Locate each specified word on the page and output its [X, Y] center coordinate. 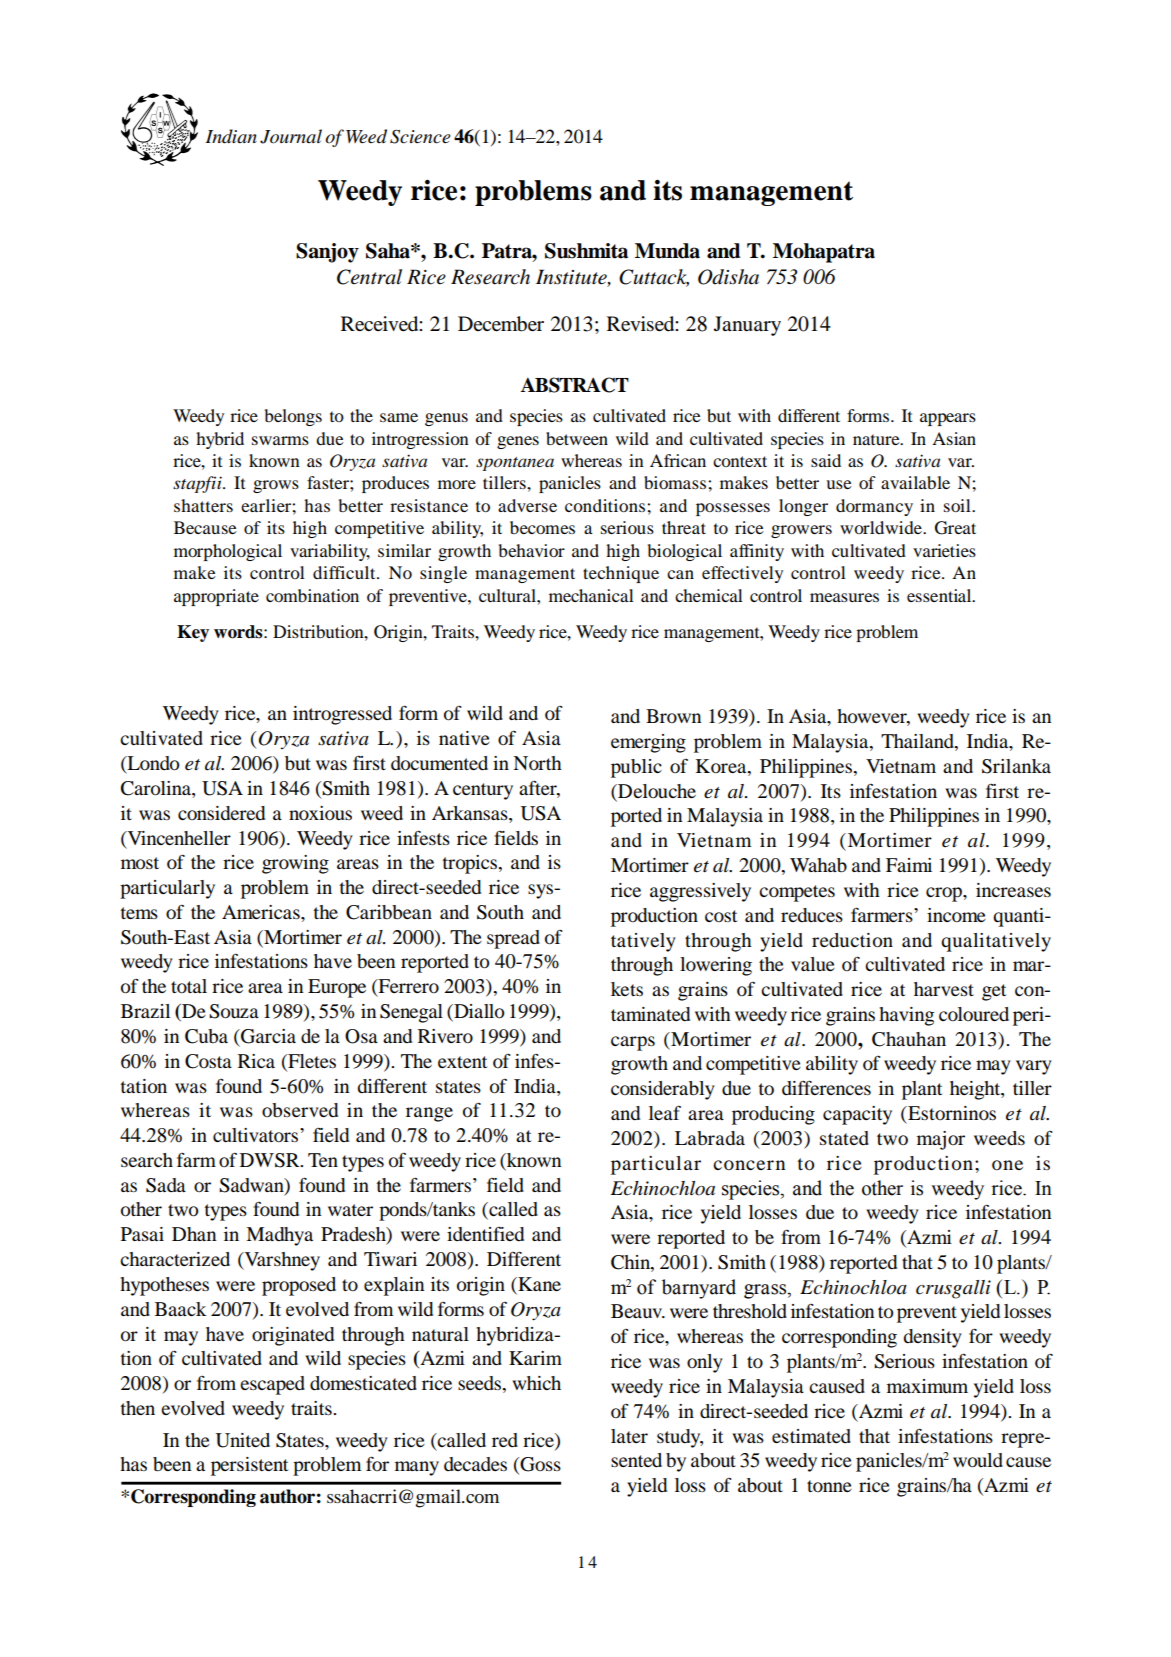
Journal [291, 136]
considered [221, 813]
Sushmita [586, 251]
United [243, 1440]
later [629, 1436]
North [537, 763]
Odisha [728, 277]
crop [945, 894]
